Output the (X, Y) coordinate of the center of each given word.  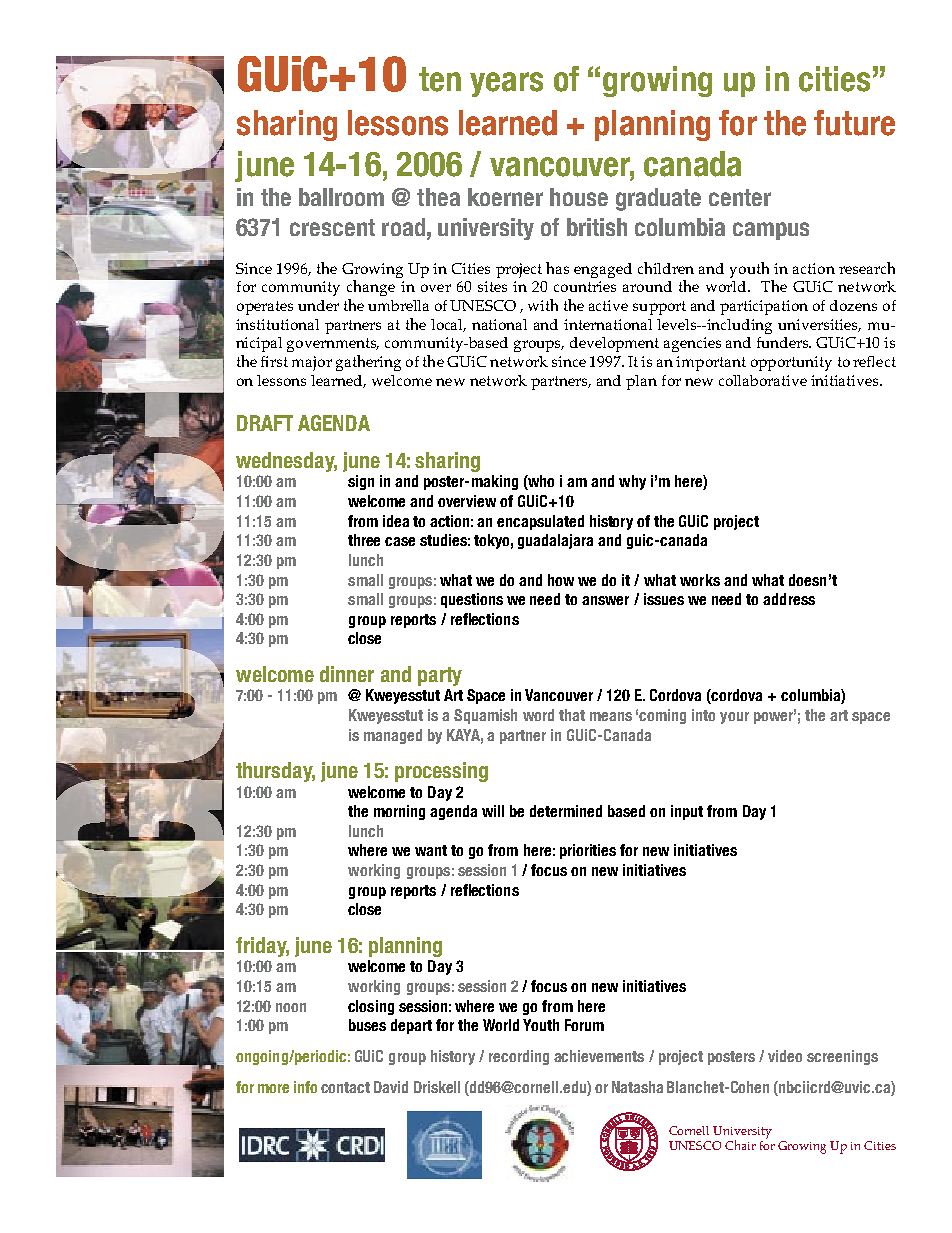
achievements (599, 1056)
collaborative (763, 380)
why (632, 482)
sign (361, 482)
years (506, 84)
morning (399, 812)
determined (566, 811)
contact (345, 1087)
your (734, 718)
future (854, 123)
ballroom (341, 197)
